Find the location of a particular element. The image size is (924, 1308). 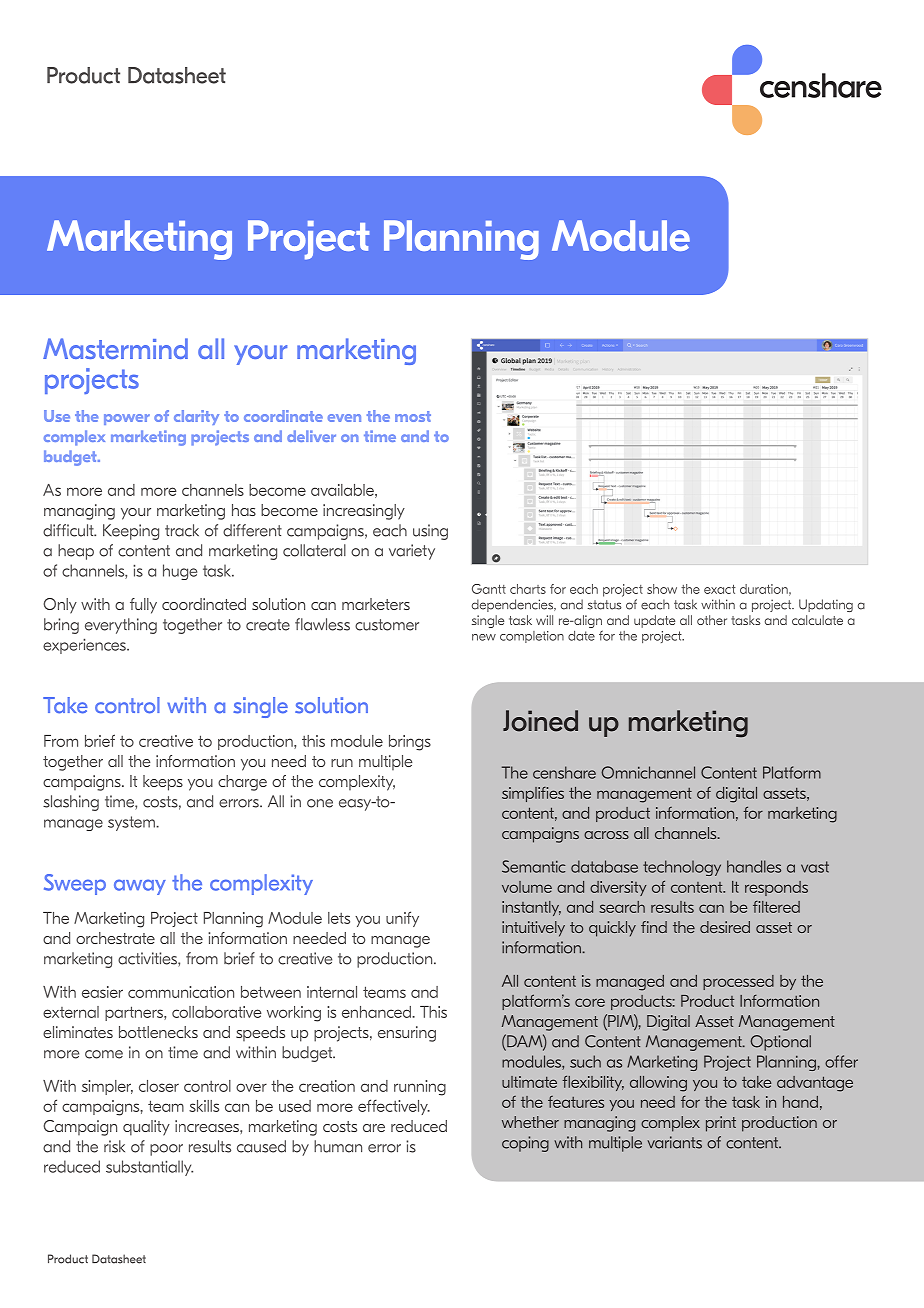

everything is located at coordinates (121, 626).
